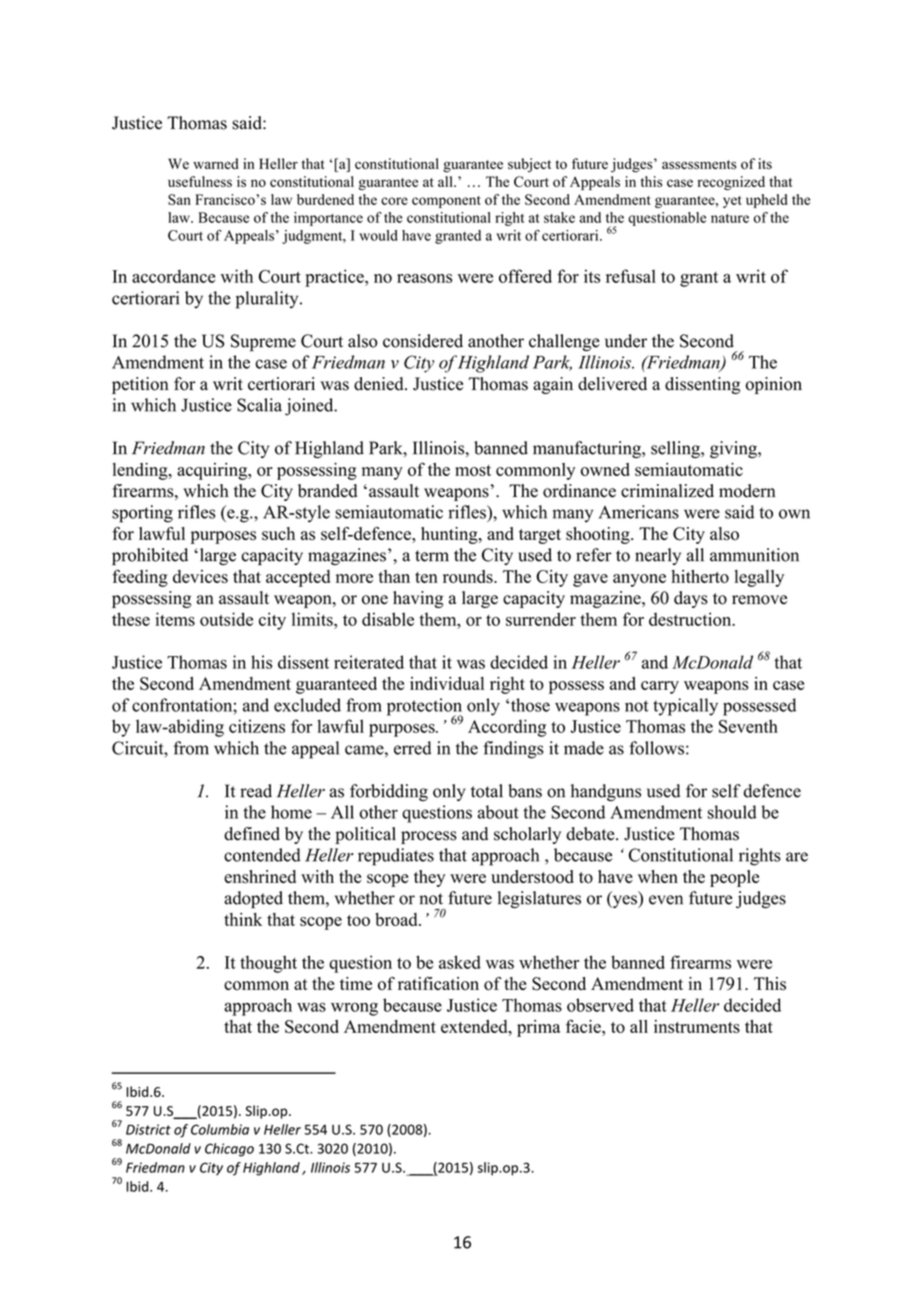  What do you see at coordinates (268, 964) in the screenshot?
I see `thought` at bounding box center [268, 964].
